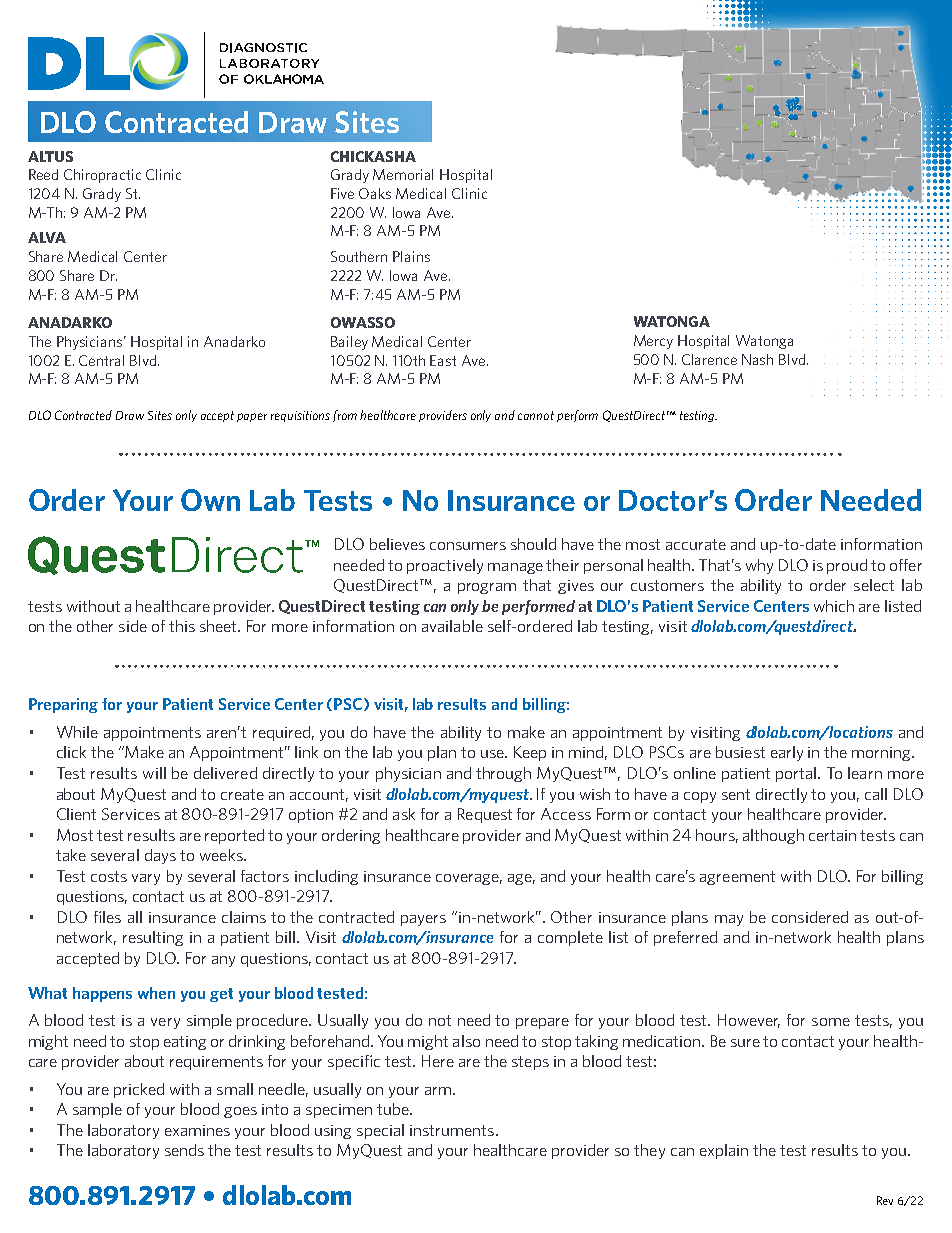  Describe the element at coordinates (403, 174) in the image. I see `Memorial` at that location.
